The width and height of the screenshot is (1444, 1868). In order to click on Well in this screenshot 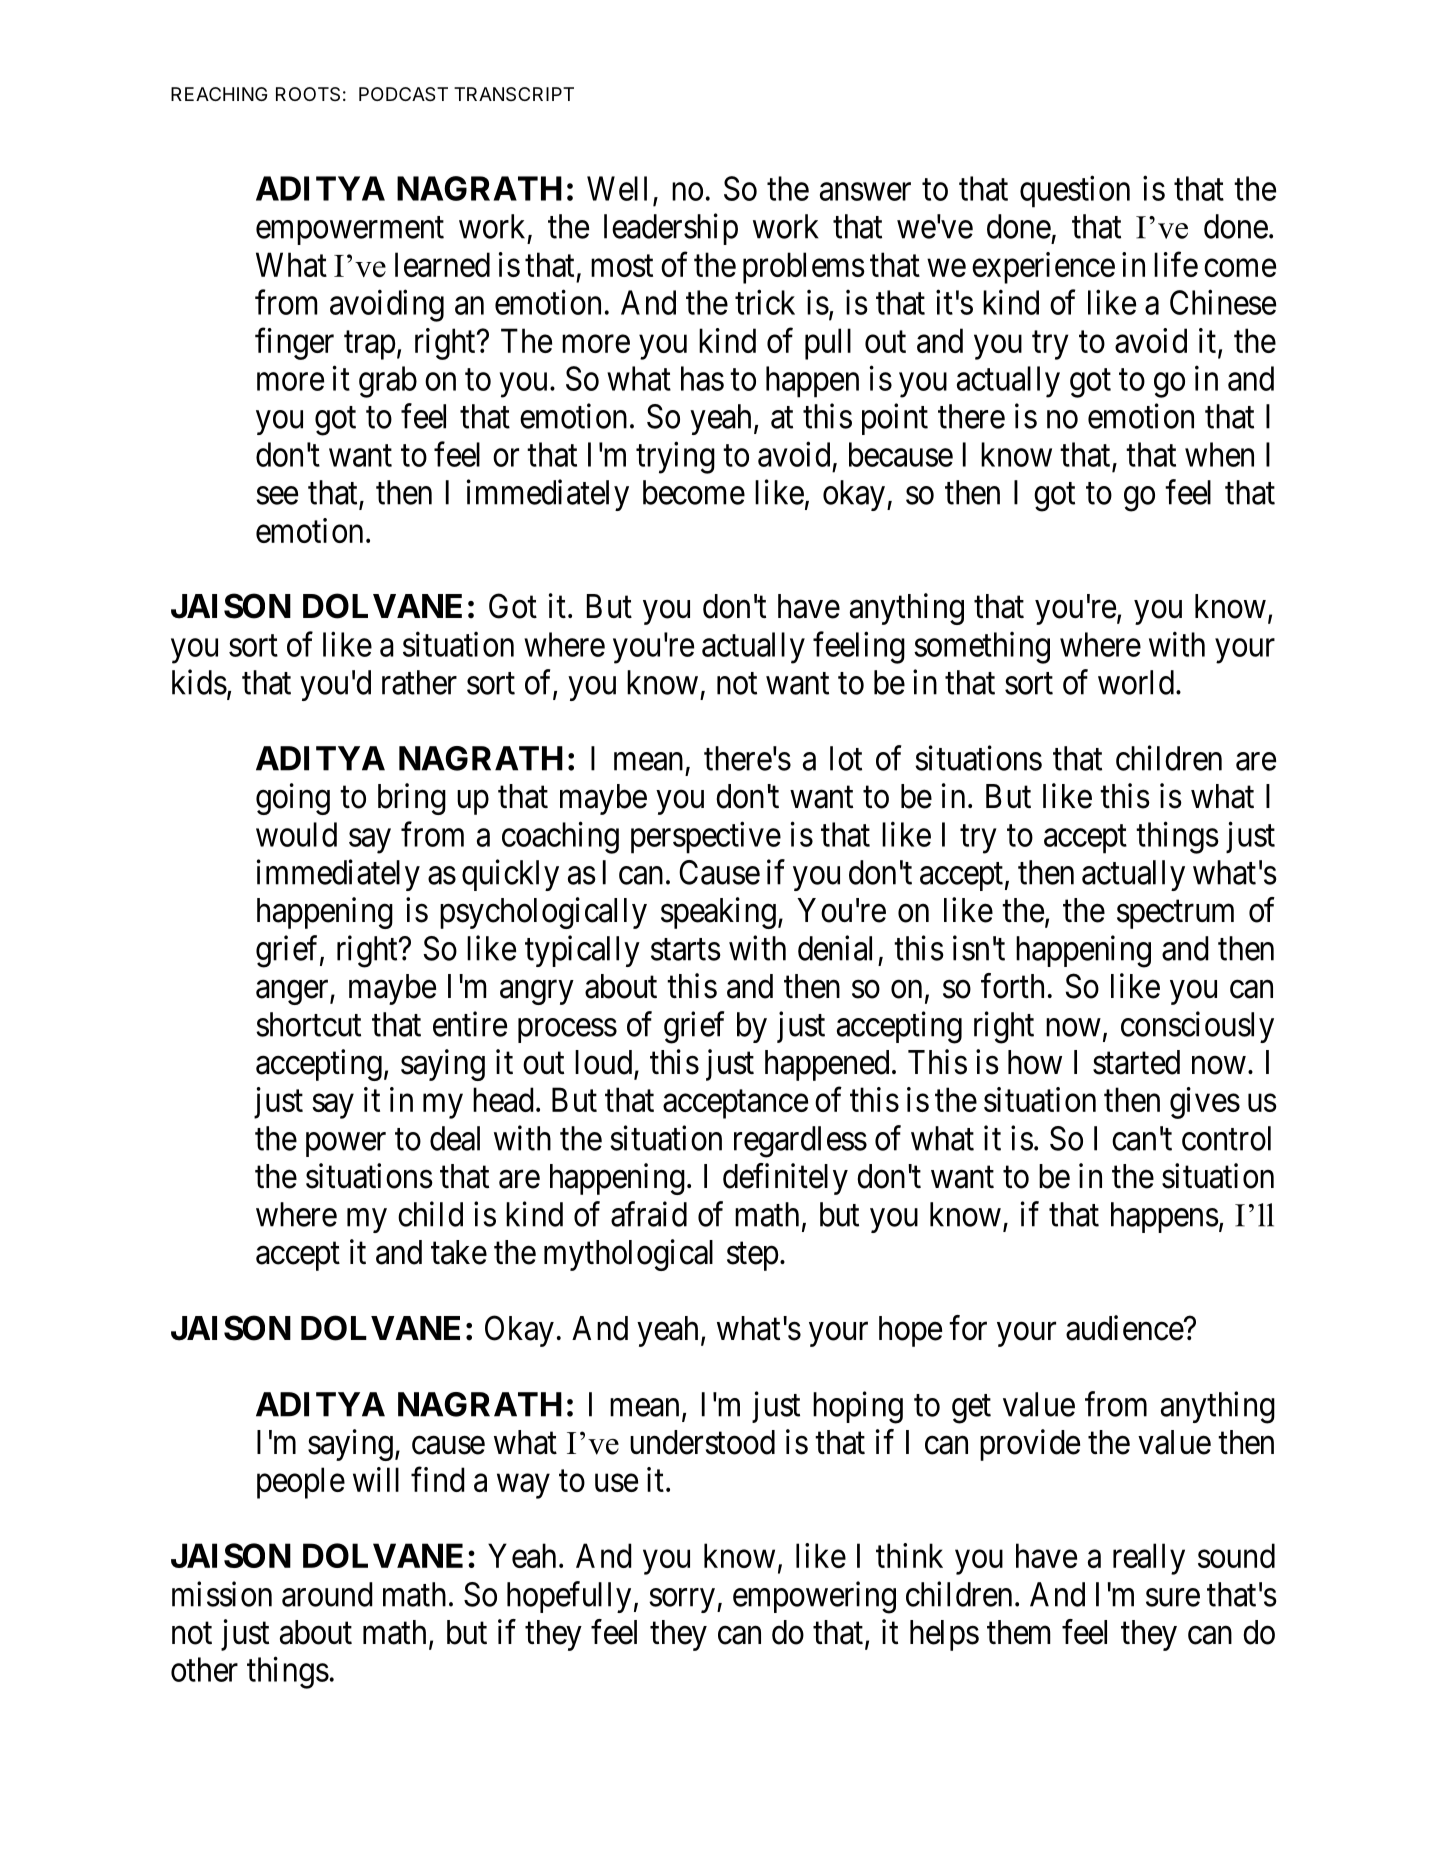, I will do `click(617, 188)`.
